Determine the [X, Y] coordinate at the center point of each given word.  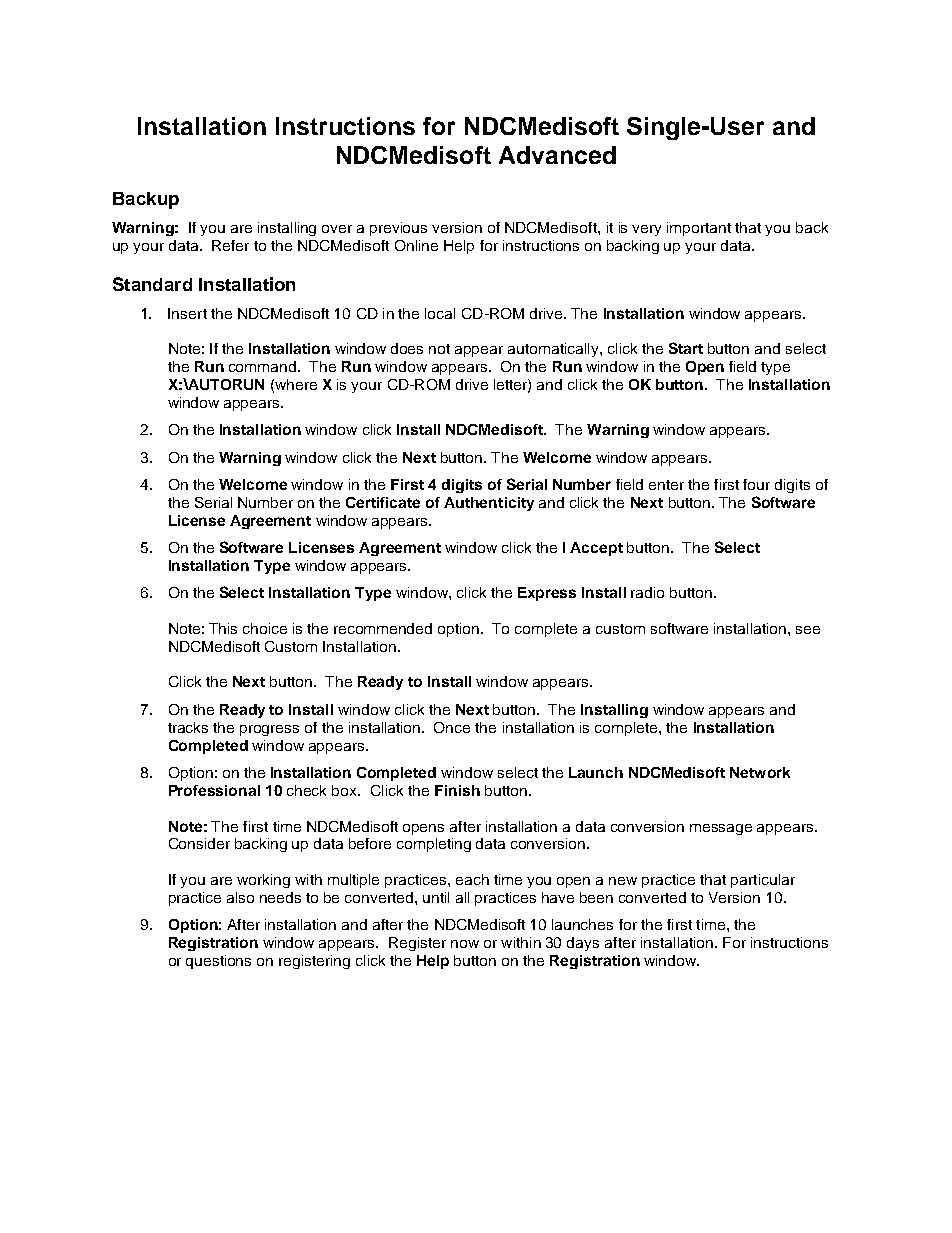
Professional [214, 790]
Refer [230, 245]
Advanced [557, 155]
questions [218, 962]
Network [760, 772]
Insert [187, 313]
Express [547, 594]
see [808, 630]
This [223, 628]
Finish [457, 790]
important [699, 229]
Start [686, 348]
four [756, 484]
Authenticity [489, 504]
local [440, 313]
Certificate [383, 502]
